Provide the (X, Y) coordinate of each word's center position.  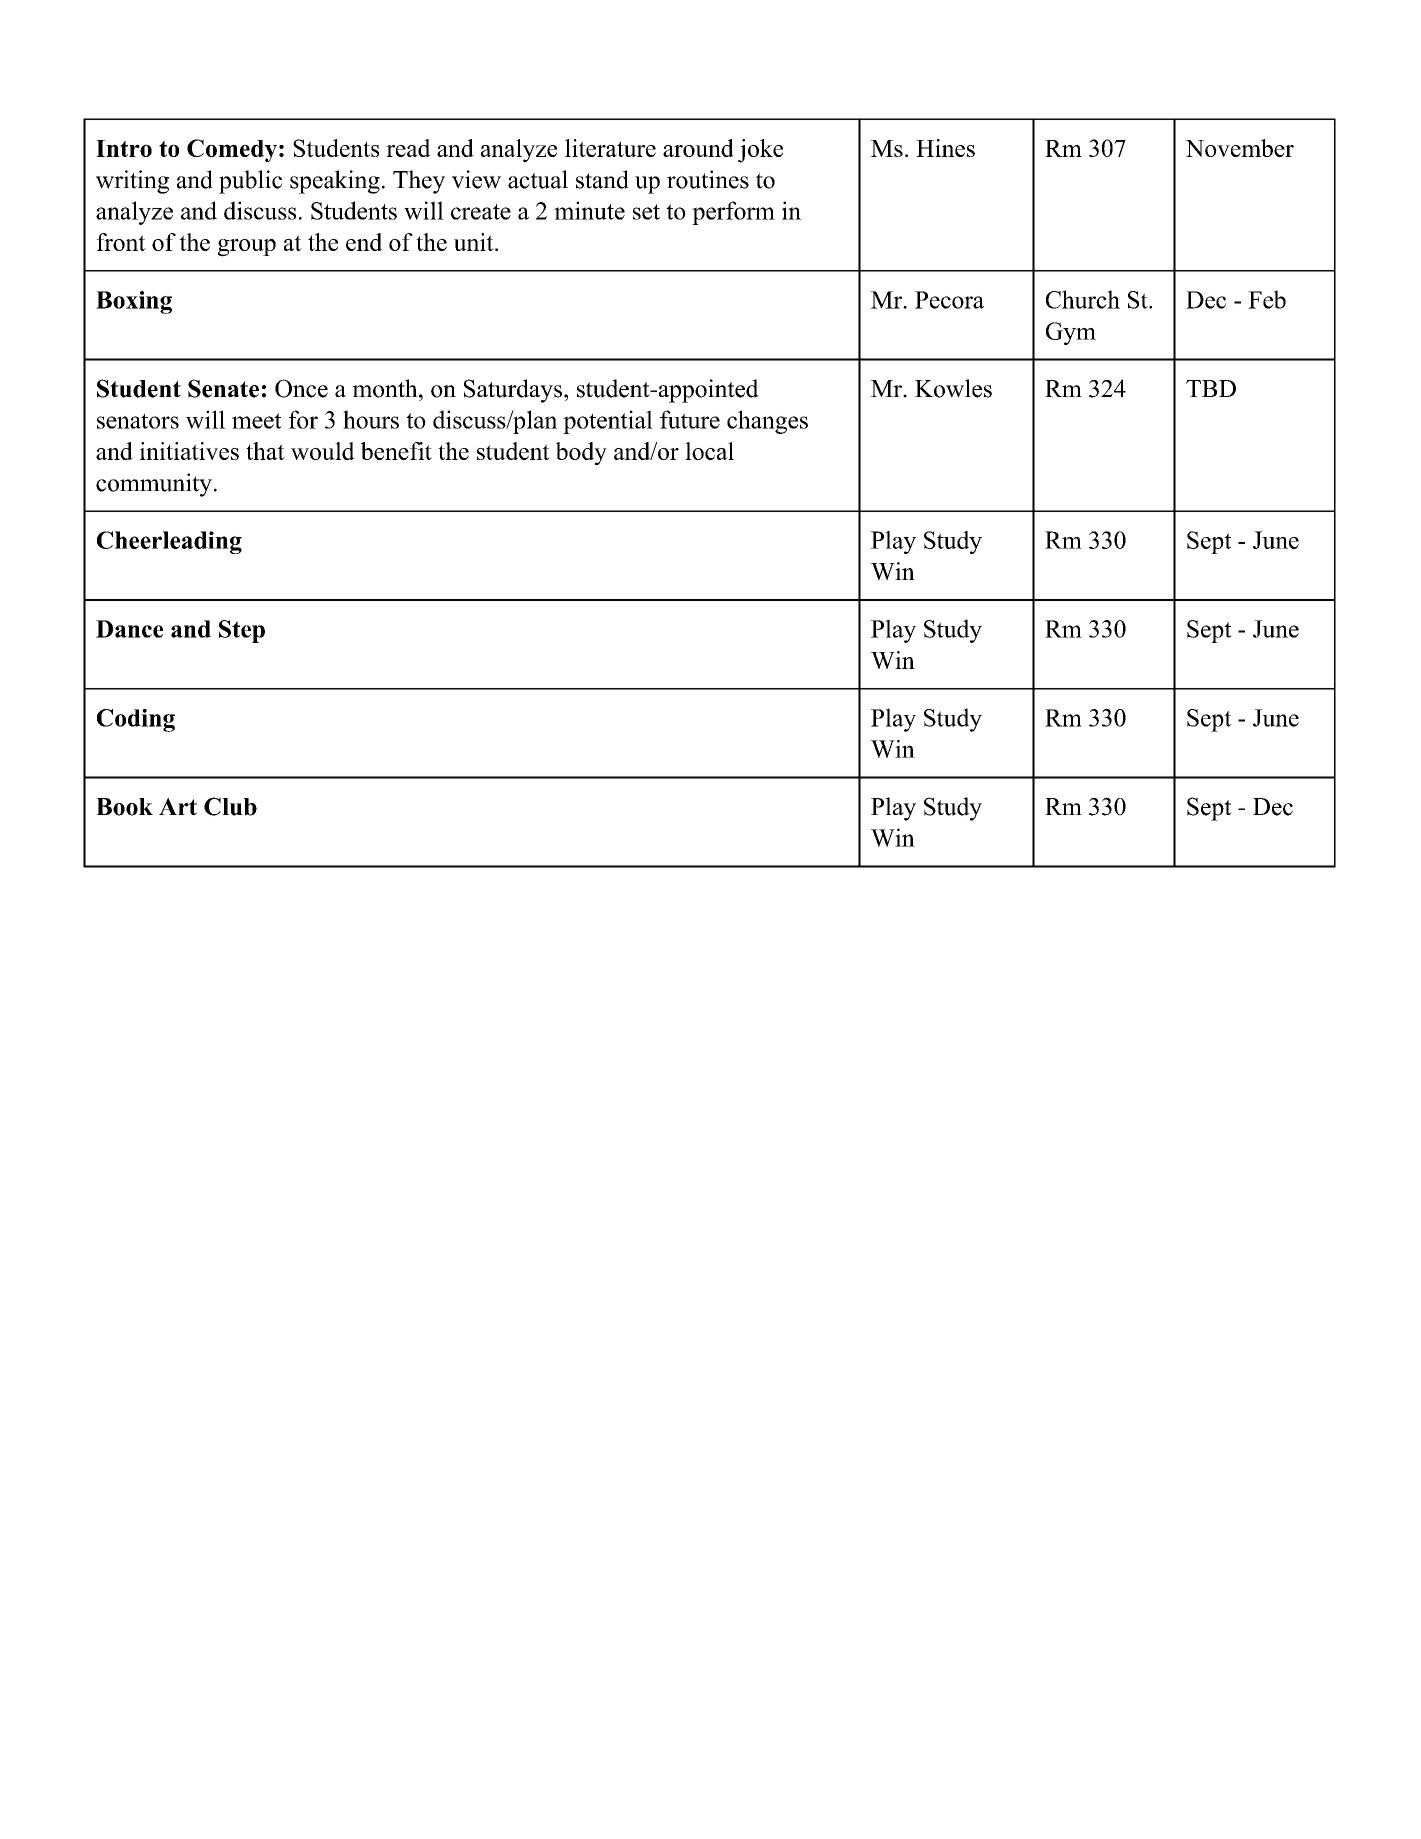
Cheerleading (169, 542)
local (709, 451)
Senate (223, 388)
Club (230, 806)
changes (767, 422)
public (250, 182)
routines (708, 179)
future (690, 419)
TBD (1211, 388)
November (1239, 148)
